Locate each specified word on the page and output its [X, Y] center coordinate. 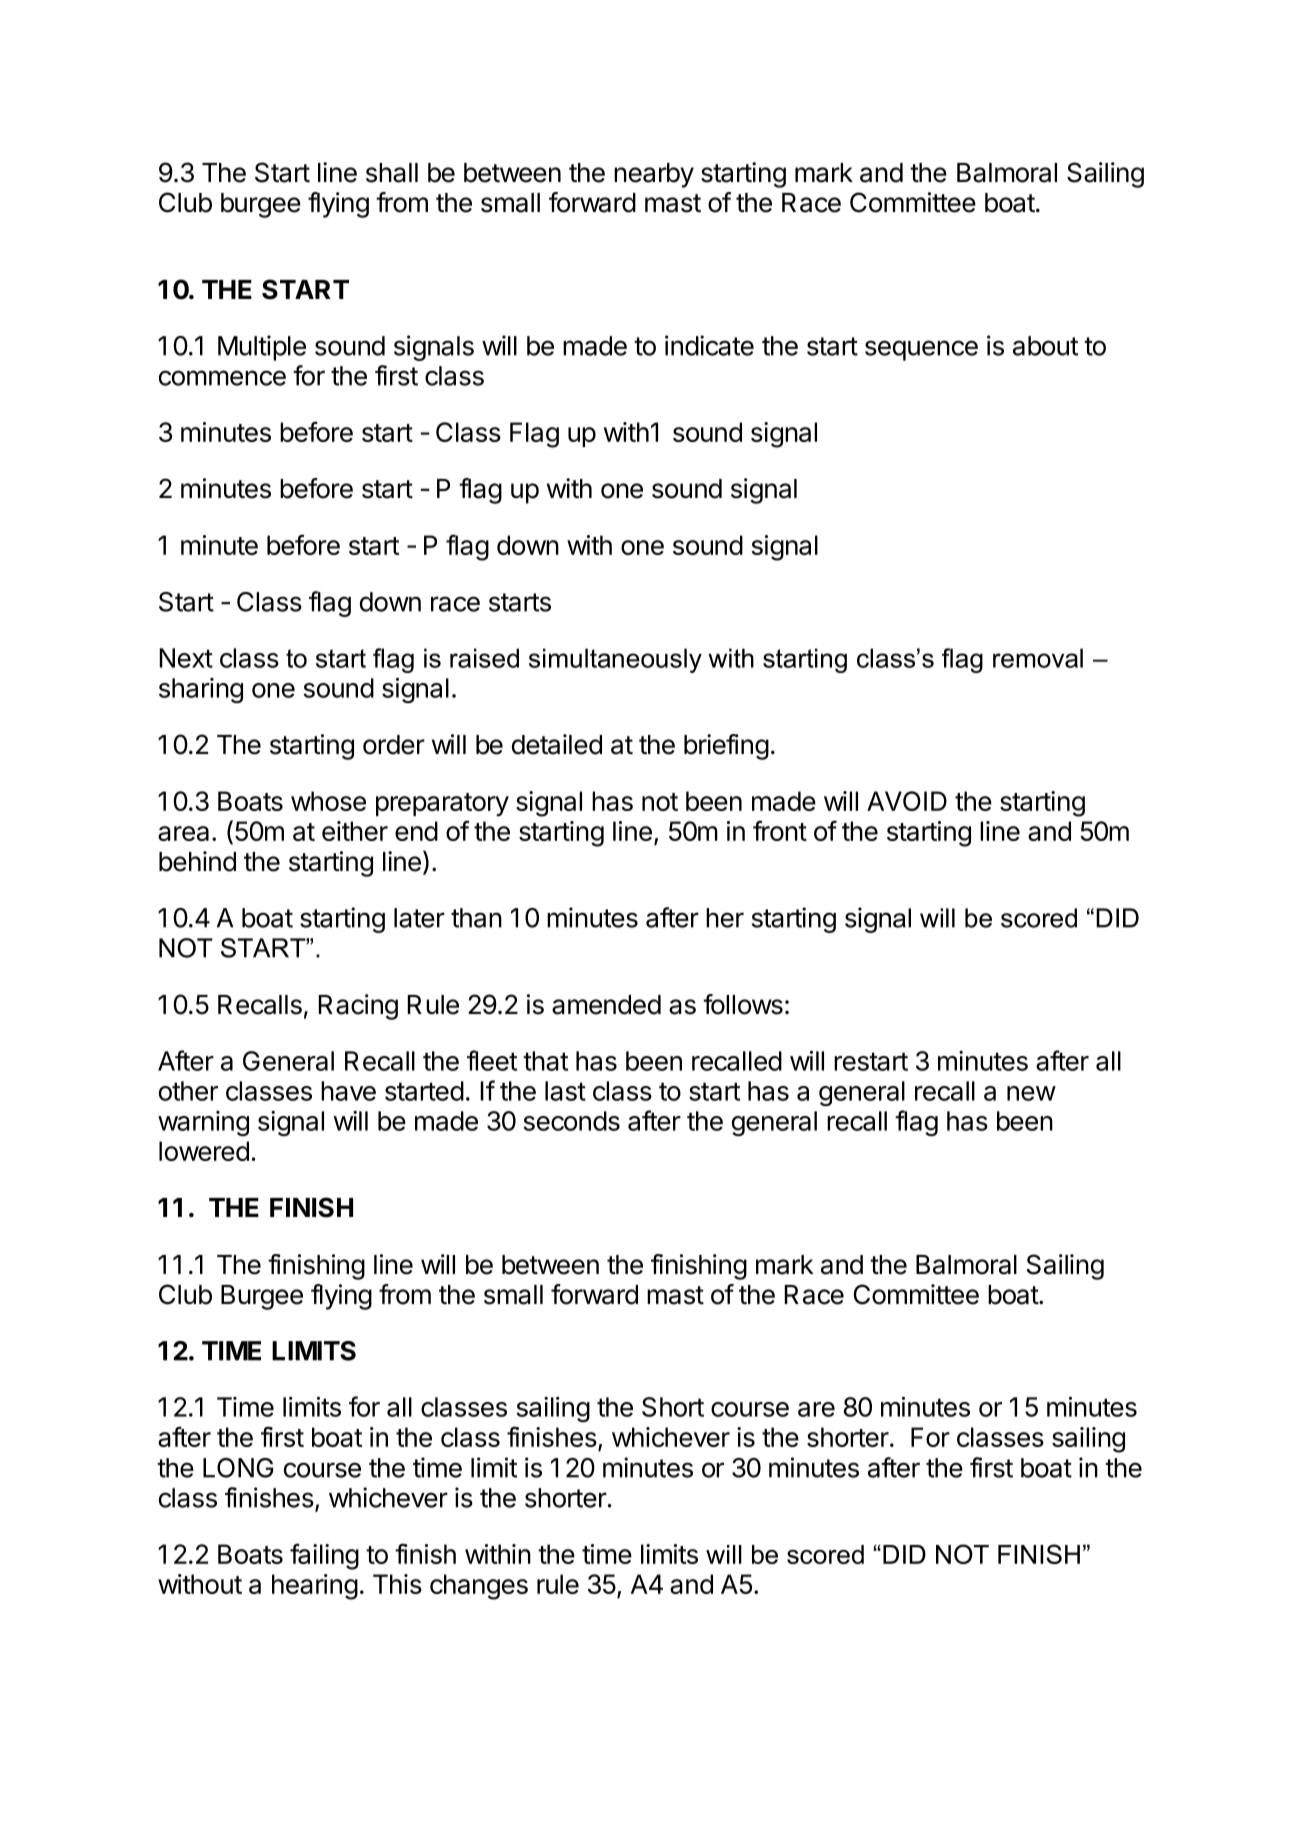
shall [392, 173]
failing [324, 1556]
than [476, 918]
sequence [921, 350]
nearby [654, 175]
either [355, 831]
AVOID [907, 801]
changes [479, 1587]
